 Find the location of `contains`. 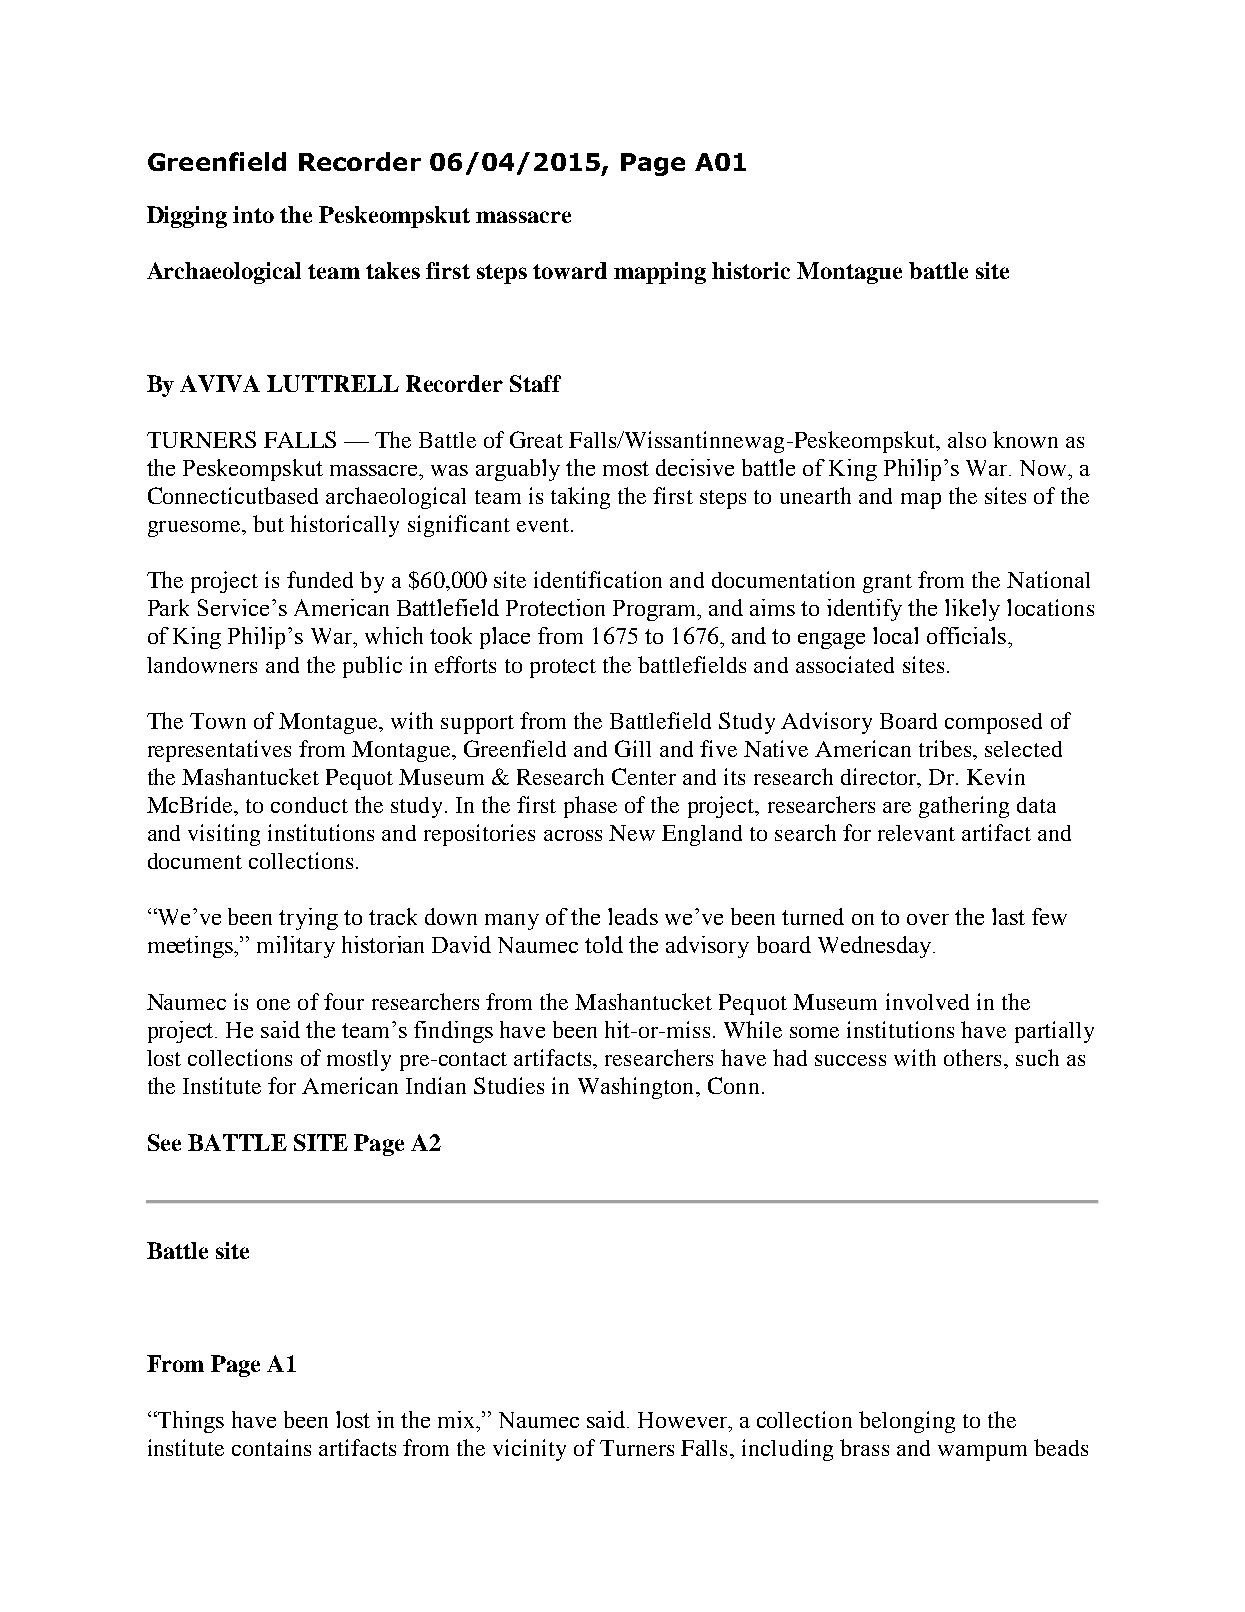

contains is located at coordinates (271, 1447).
